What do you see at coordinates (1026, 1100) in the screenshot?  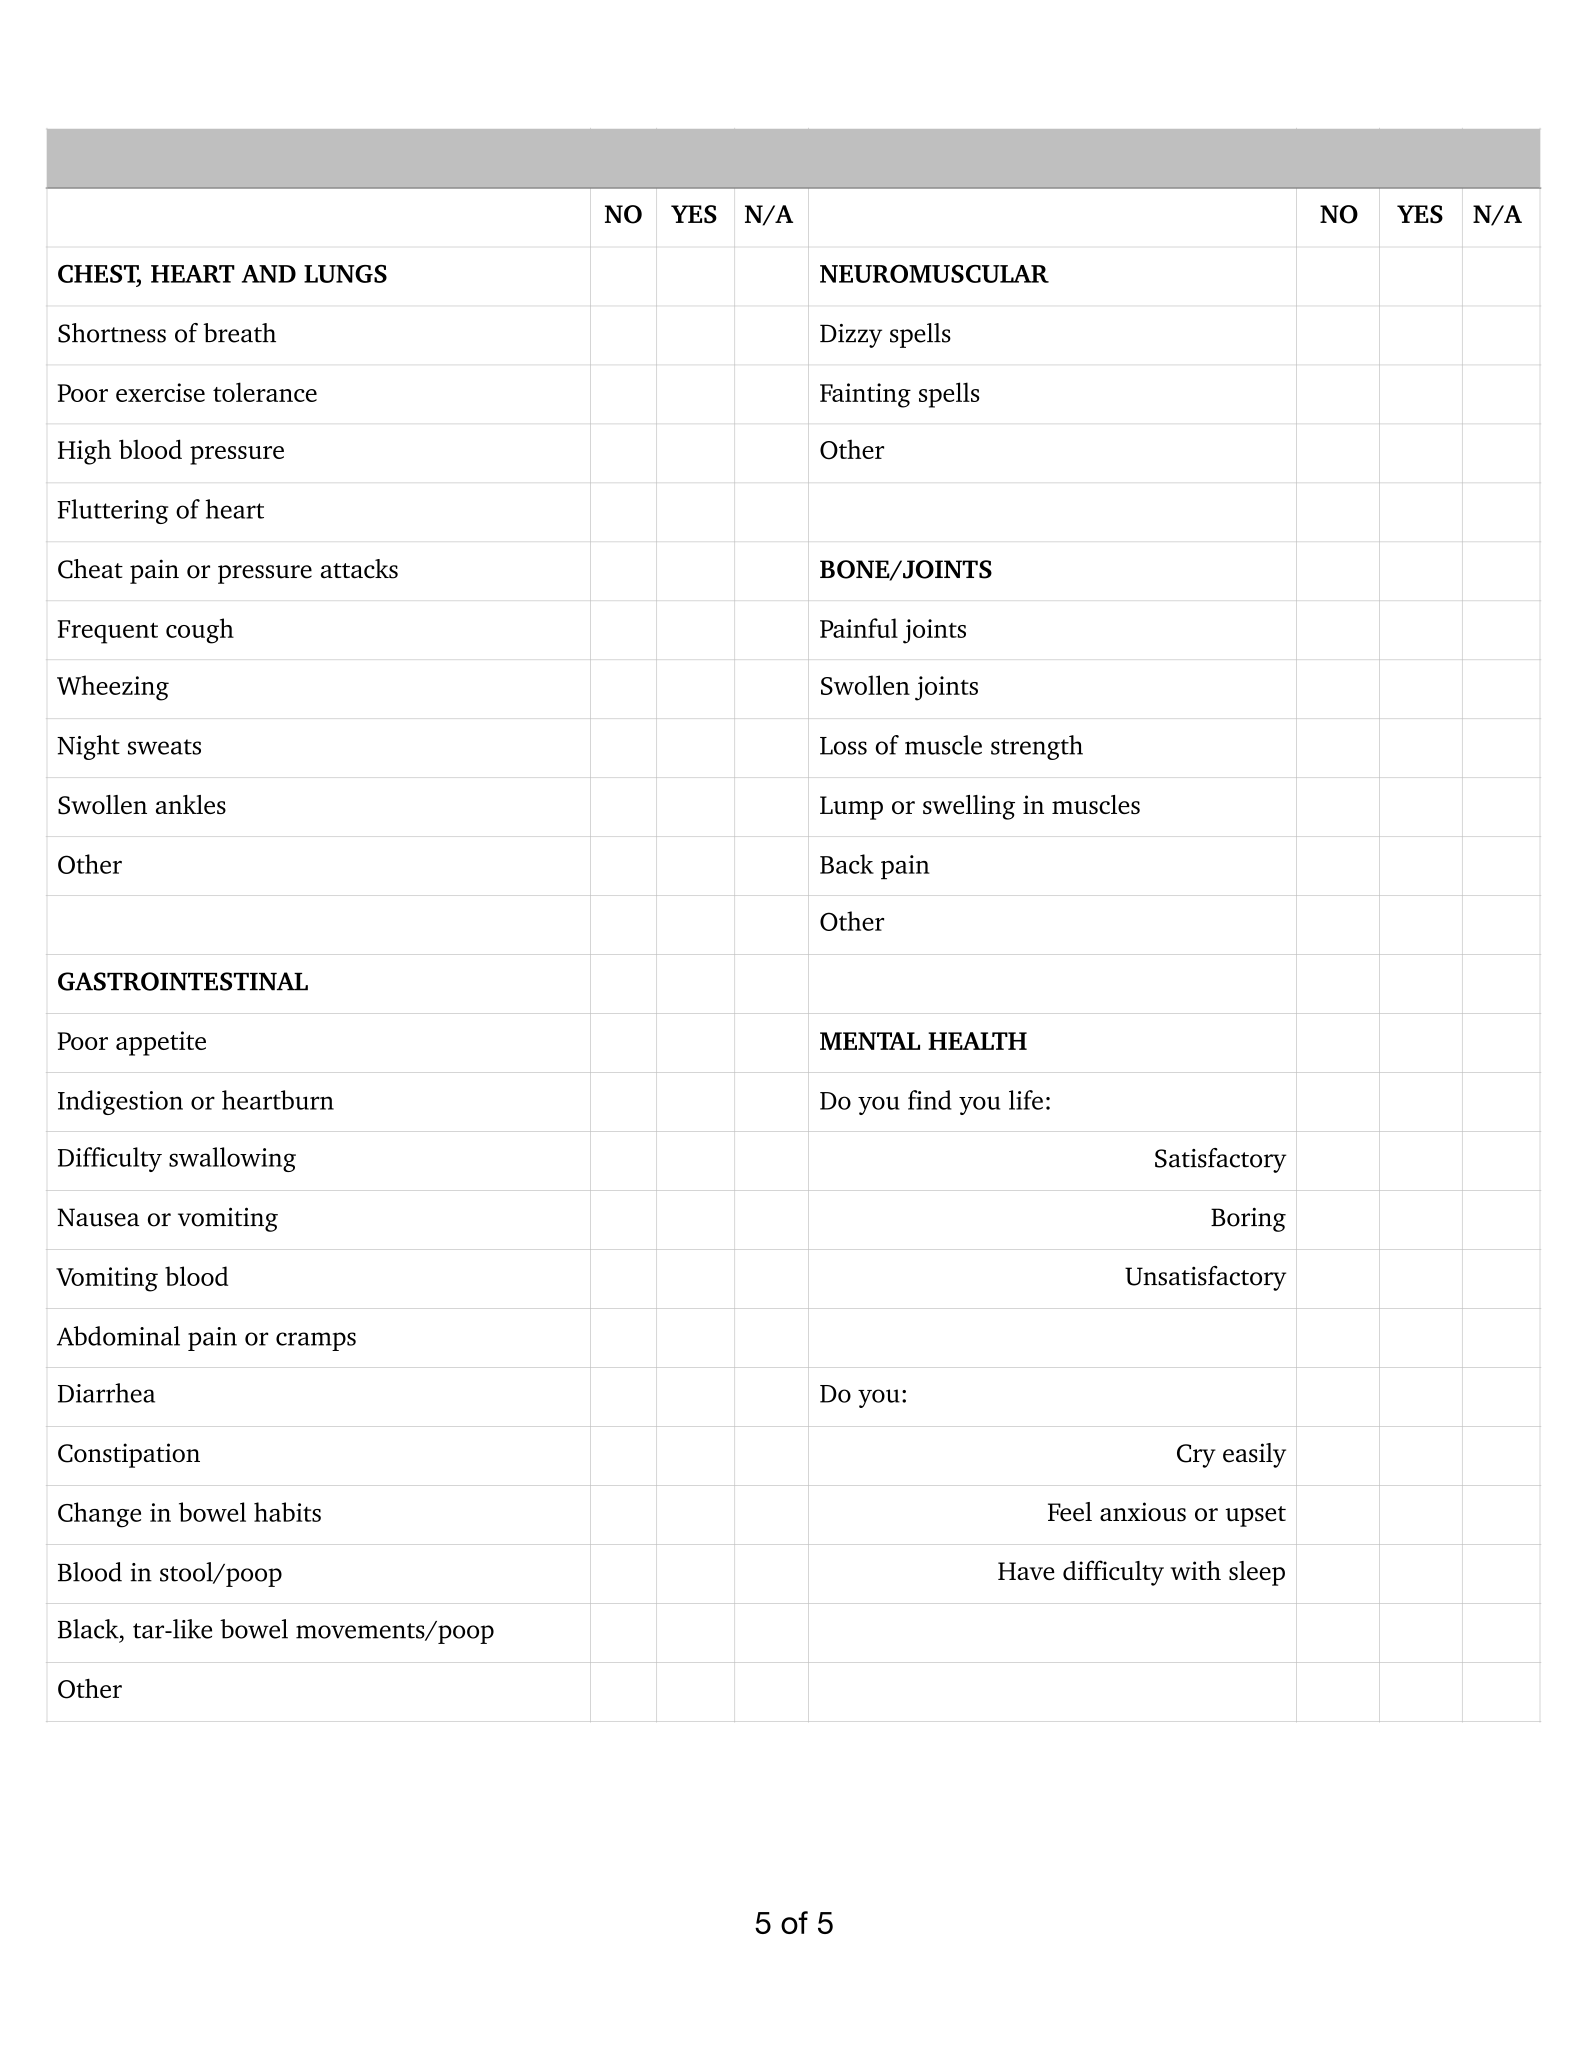 I see `life` at bounding box center [1026, 1100].
